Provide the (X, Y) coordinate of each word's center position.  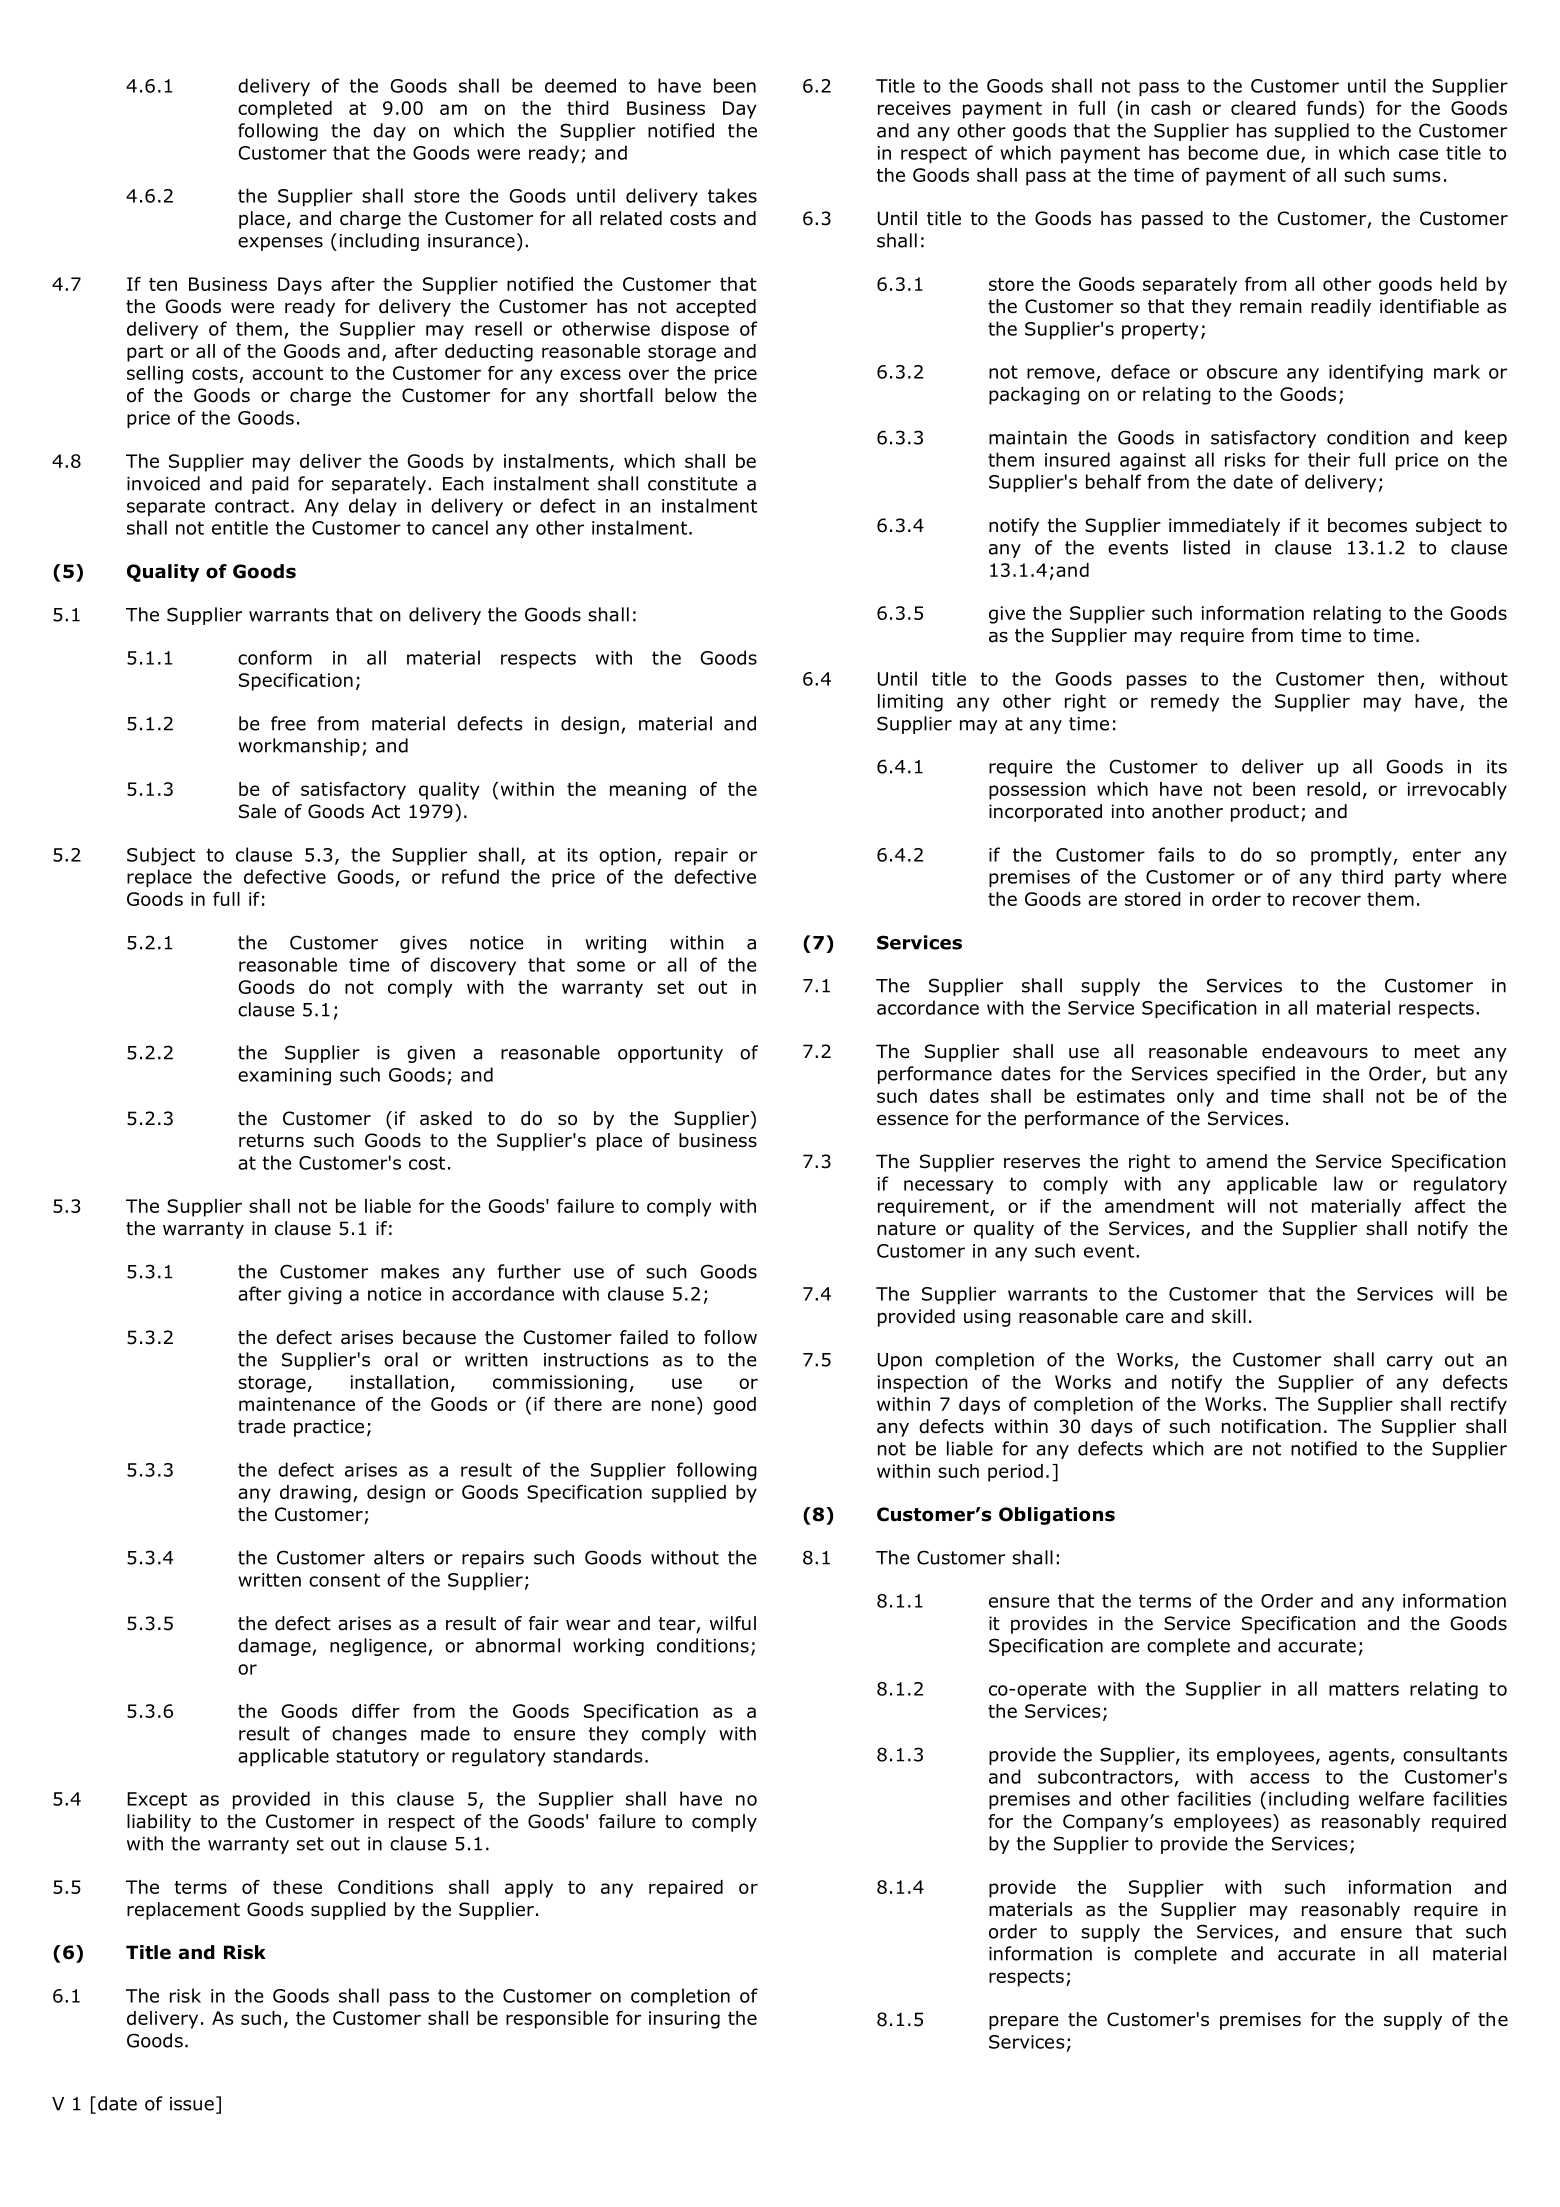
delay (373, 507)
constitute (693, 484)
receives (914, 108)
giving (315, 1296)
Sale (257, 811)
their (1329, 459)
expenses (280, 244)
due (1283, 152)
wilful (733, 1623)
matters (1364, 1689)
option (627, 856)
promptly (1352, 856)
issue (192, 2104)
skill (1229, 1316)
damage (275, 1647)
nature (907, 1229)
